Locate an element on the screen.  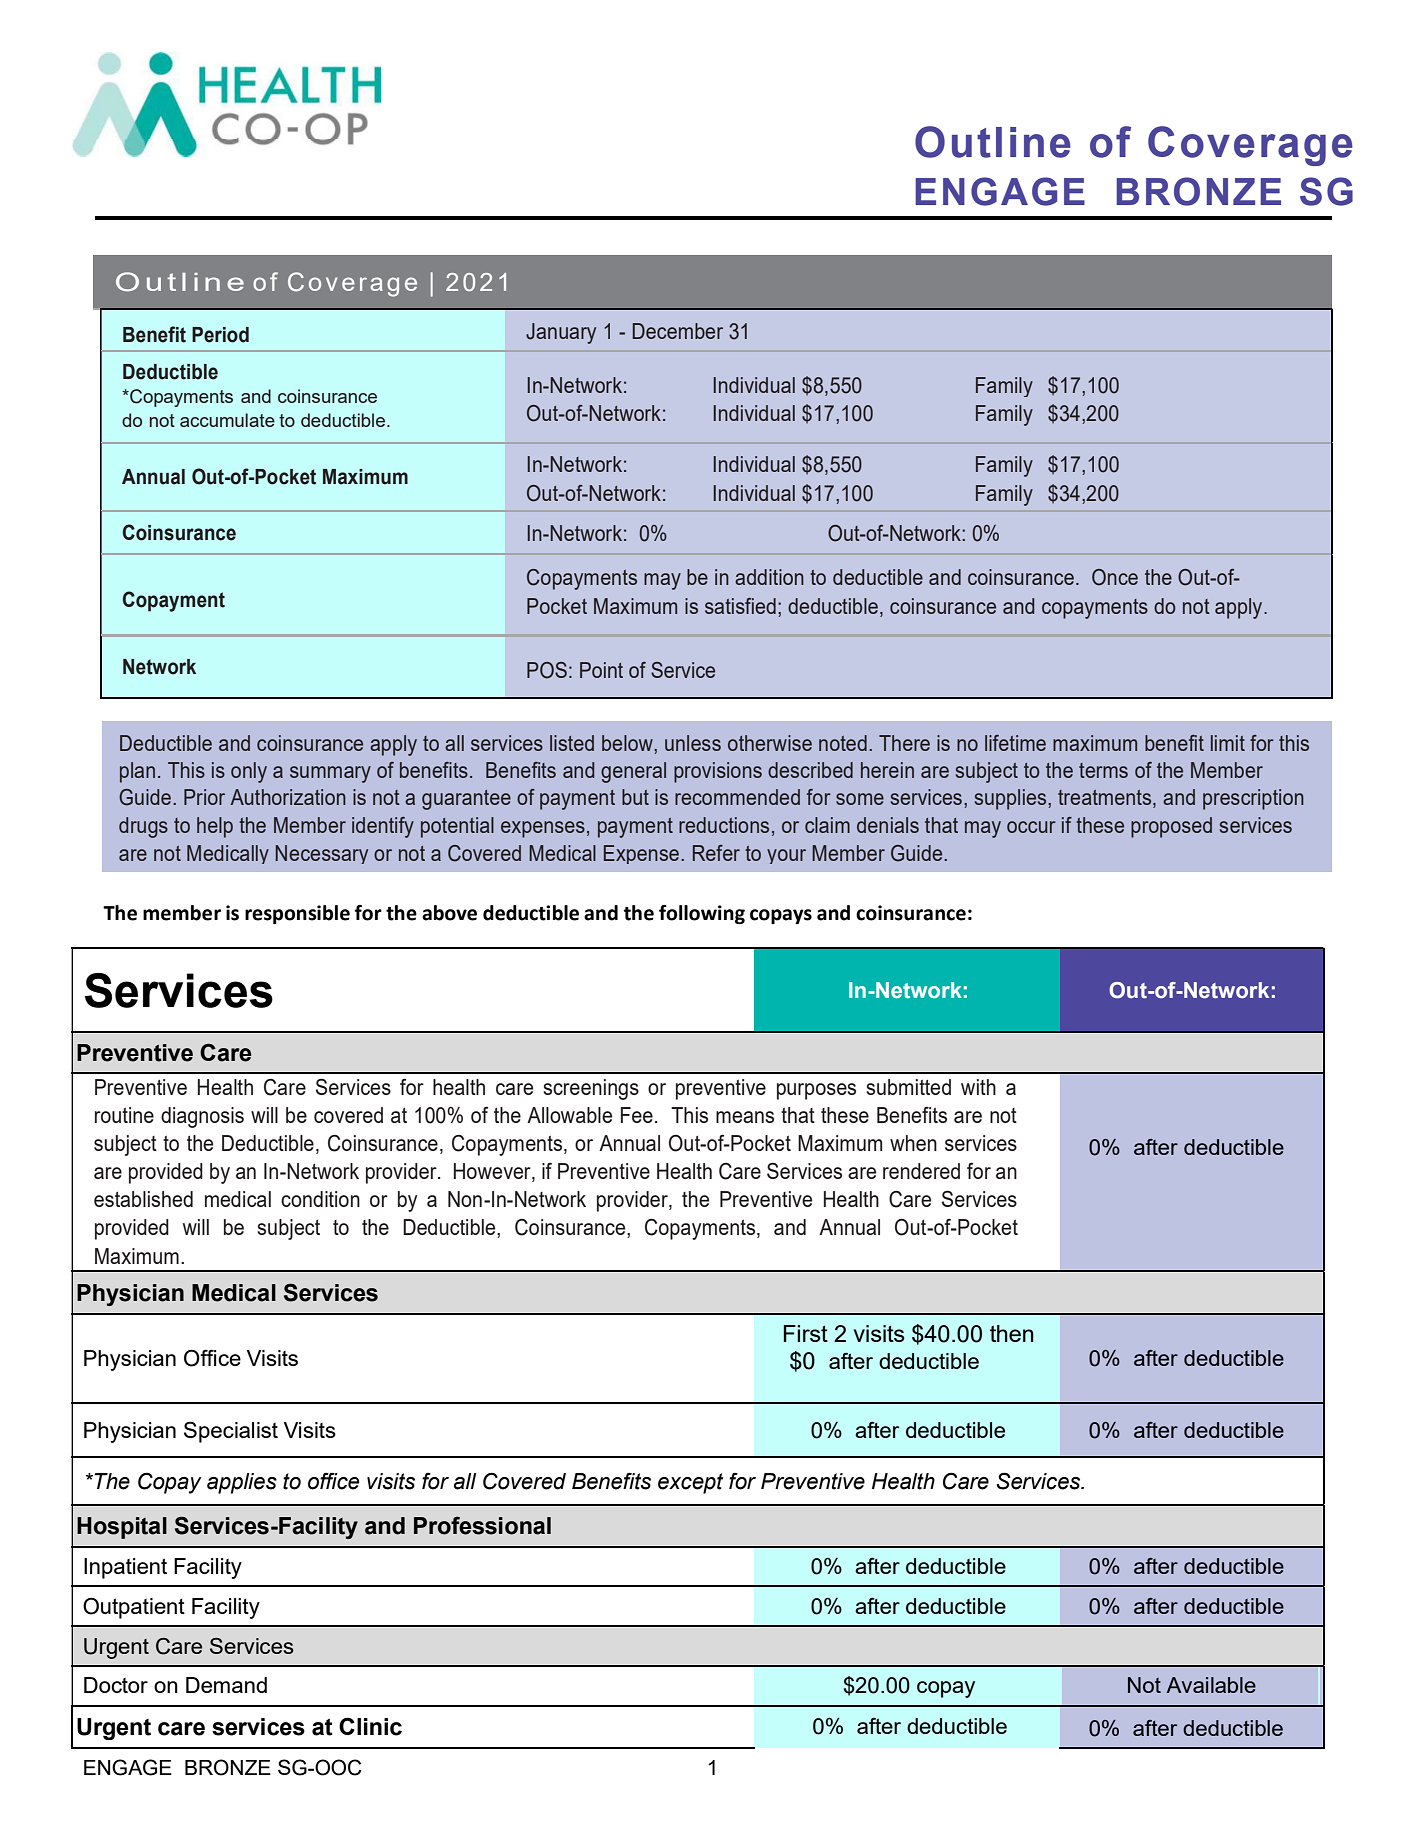
Period is located at coordinates (220, 335).
